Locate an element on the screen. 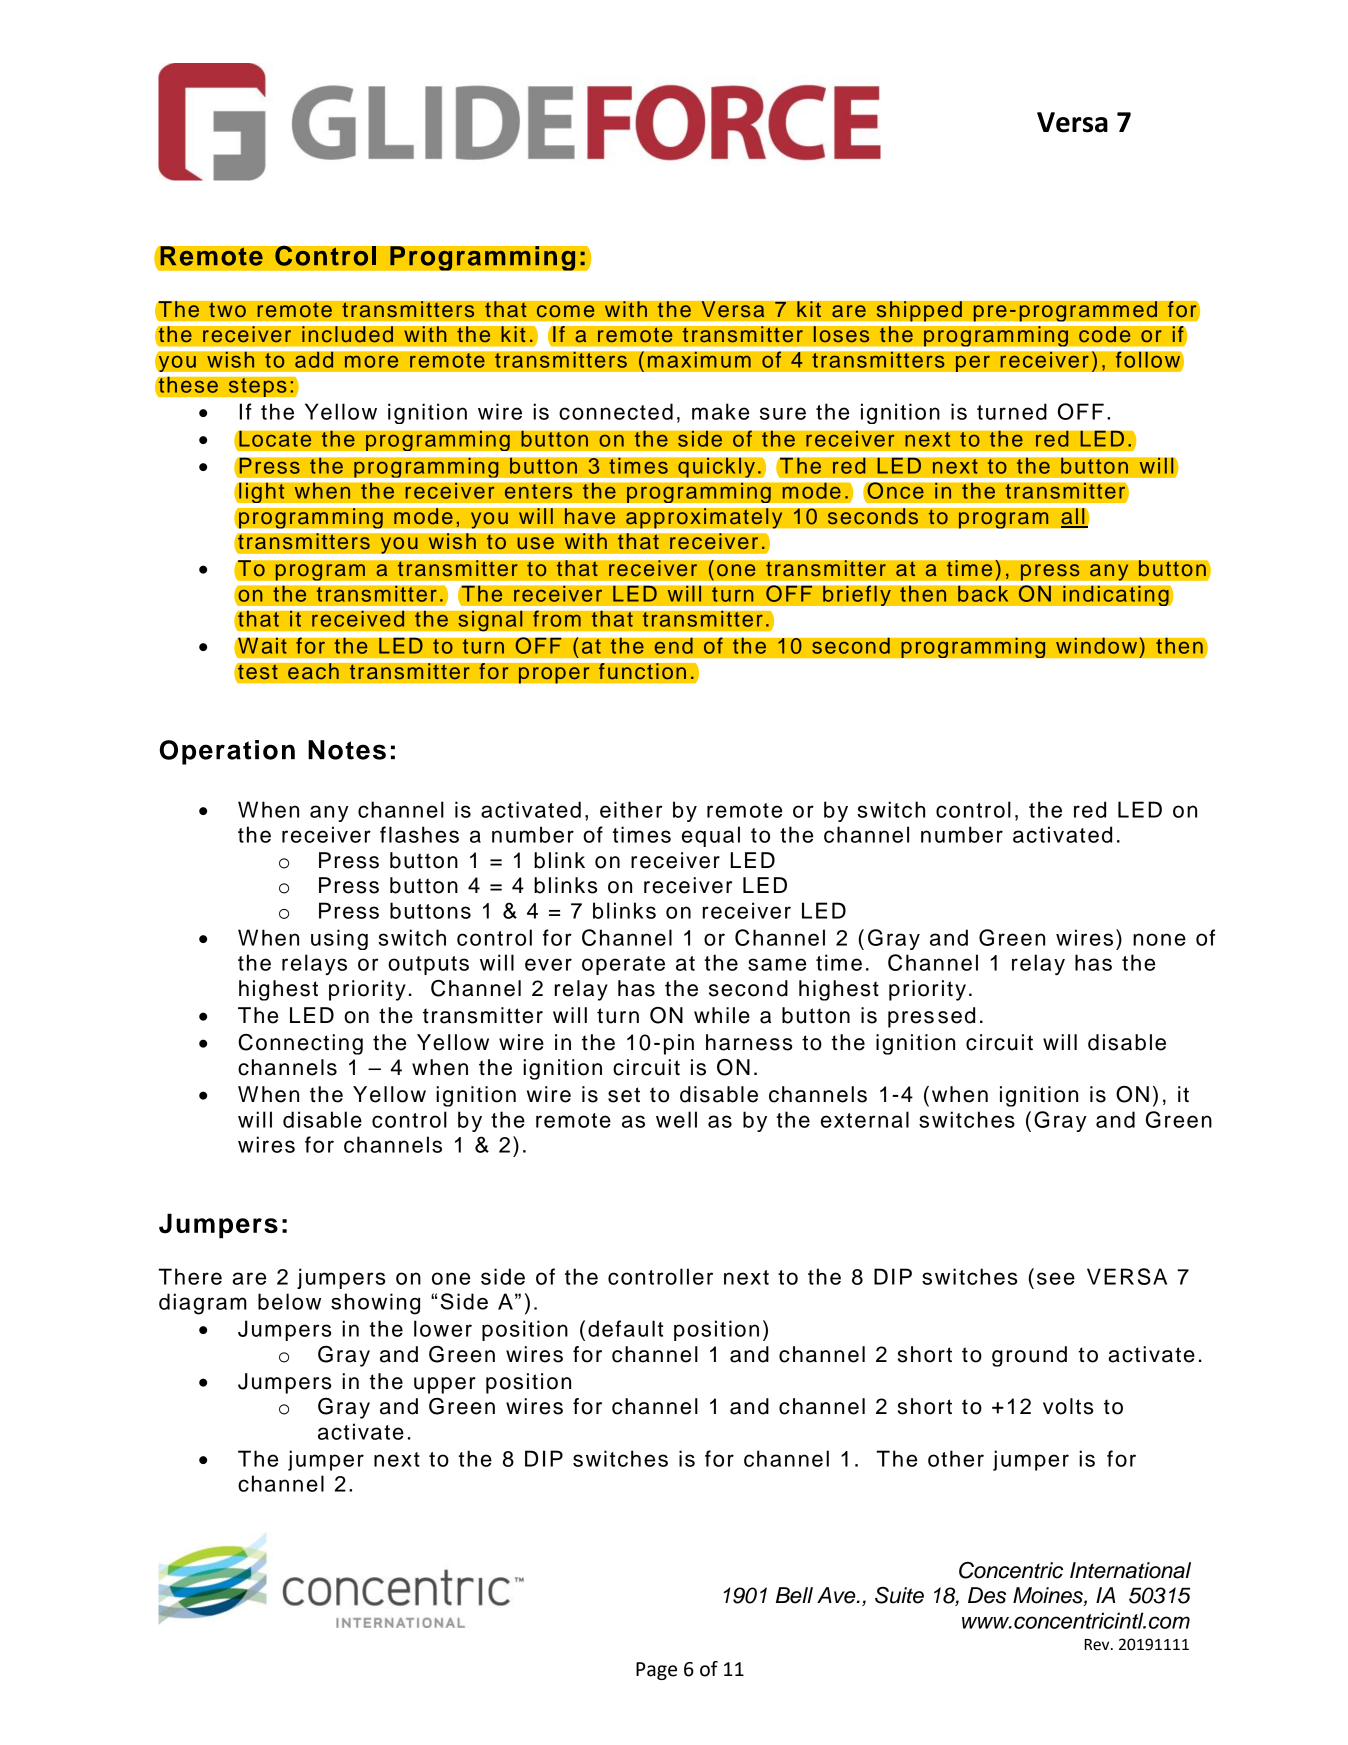  make is located at coordinates (720, 411).
